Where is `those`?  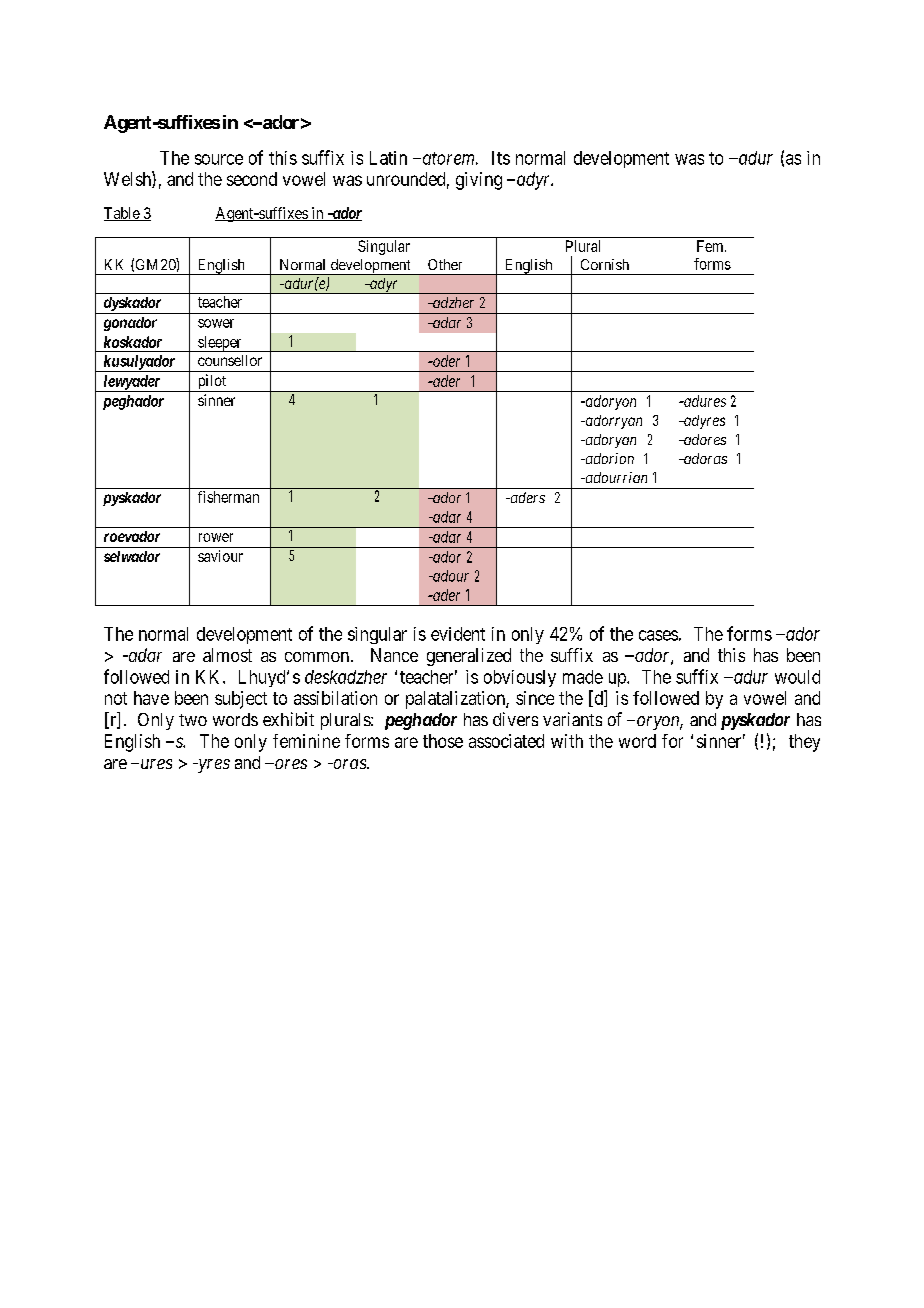 those is located at coordinates (443, 741).
